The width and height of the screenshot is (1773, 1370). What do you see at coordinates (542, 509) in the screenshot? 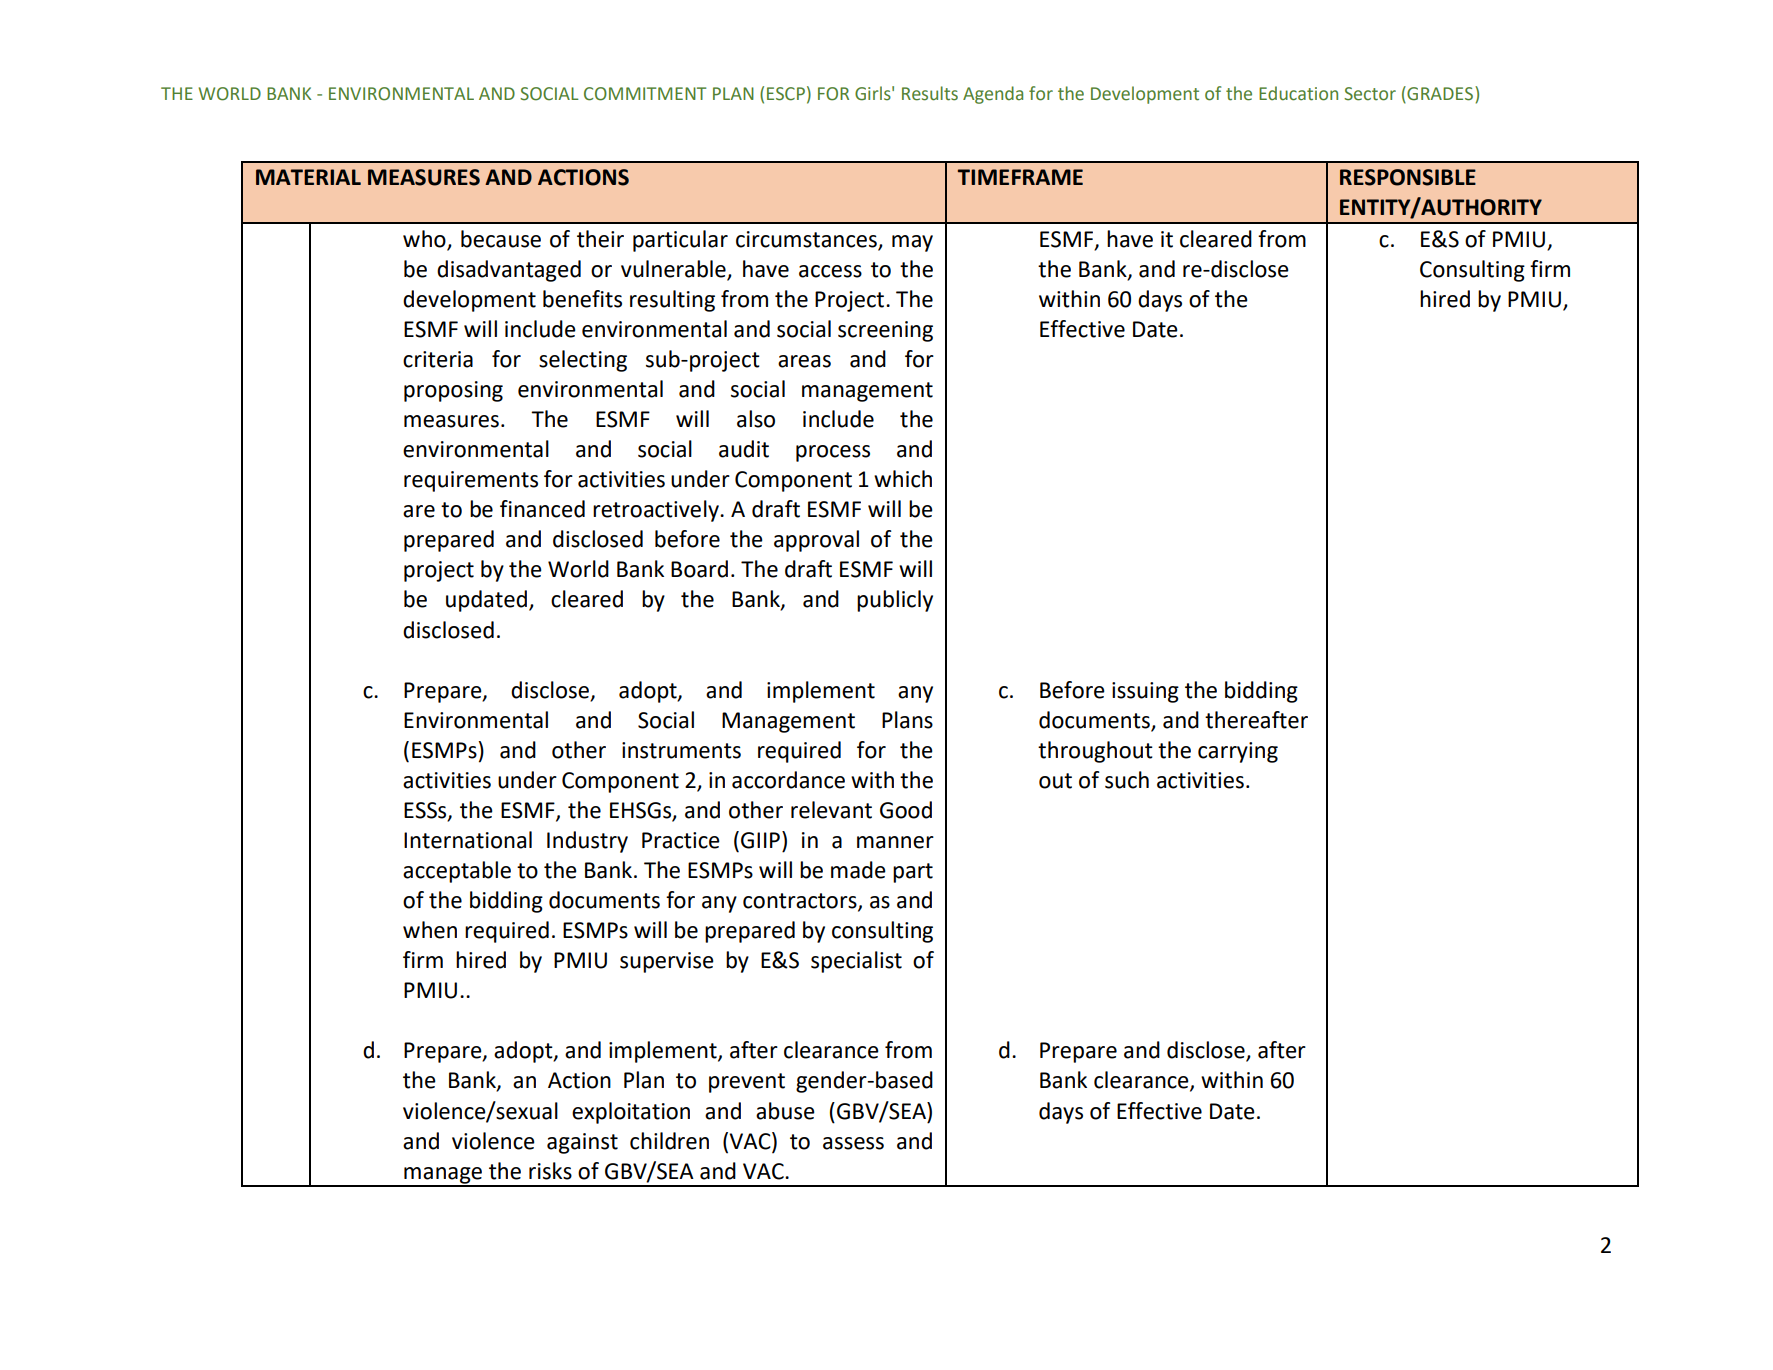
I see `financed` at bounding box center [542, 509].
